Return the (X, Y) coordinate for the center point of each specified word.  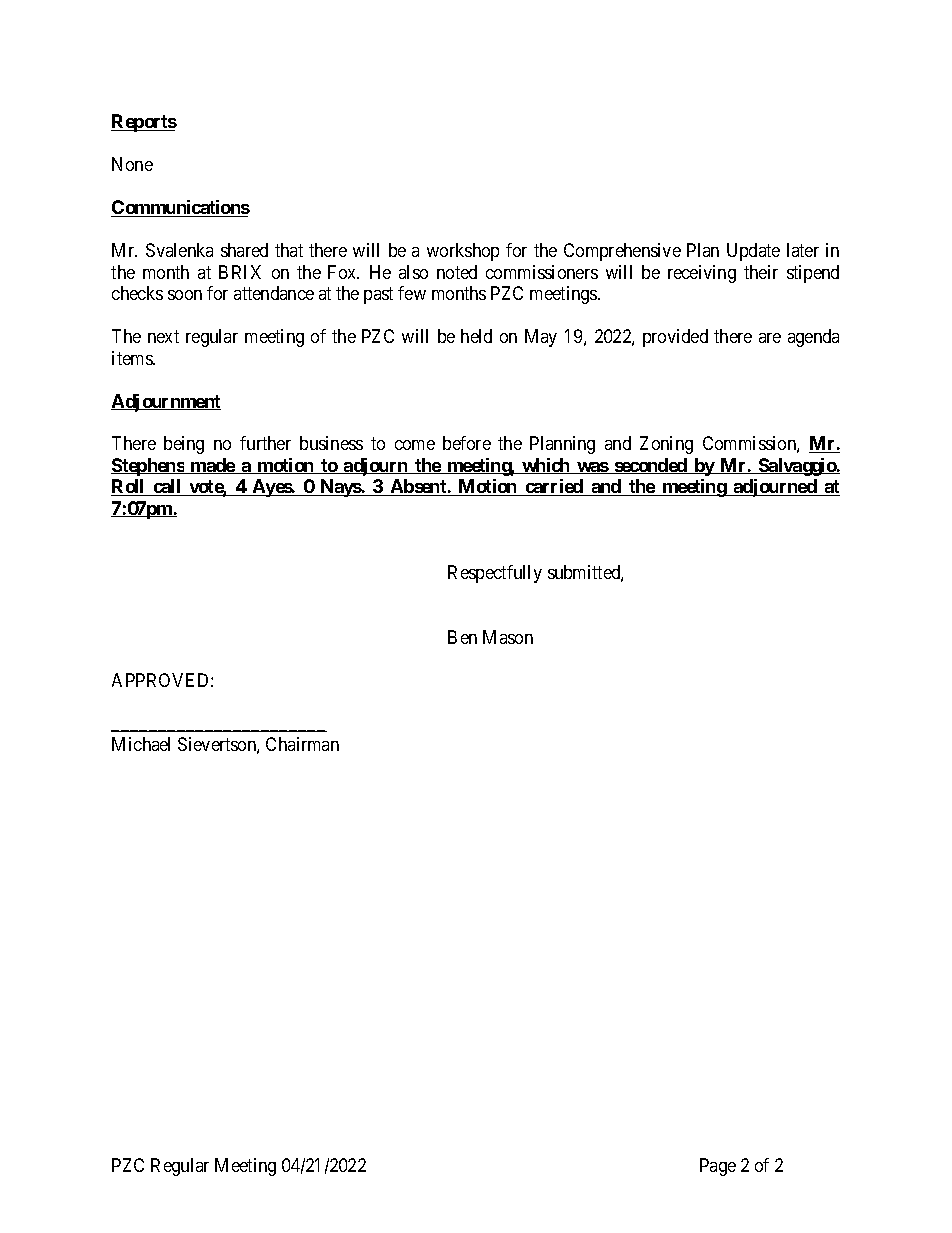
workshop (463, 252)
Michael (141, 744)
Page (718, 1167)
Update (753, 252)
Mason (508, 637)
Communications (180, 208)
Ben (462, 637)
